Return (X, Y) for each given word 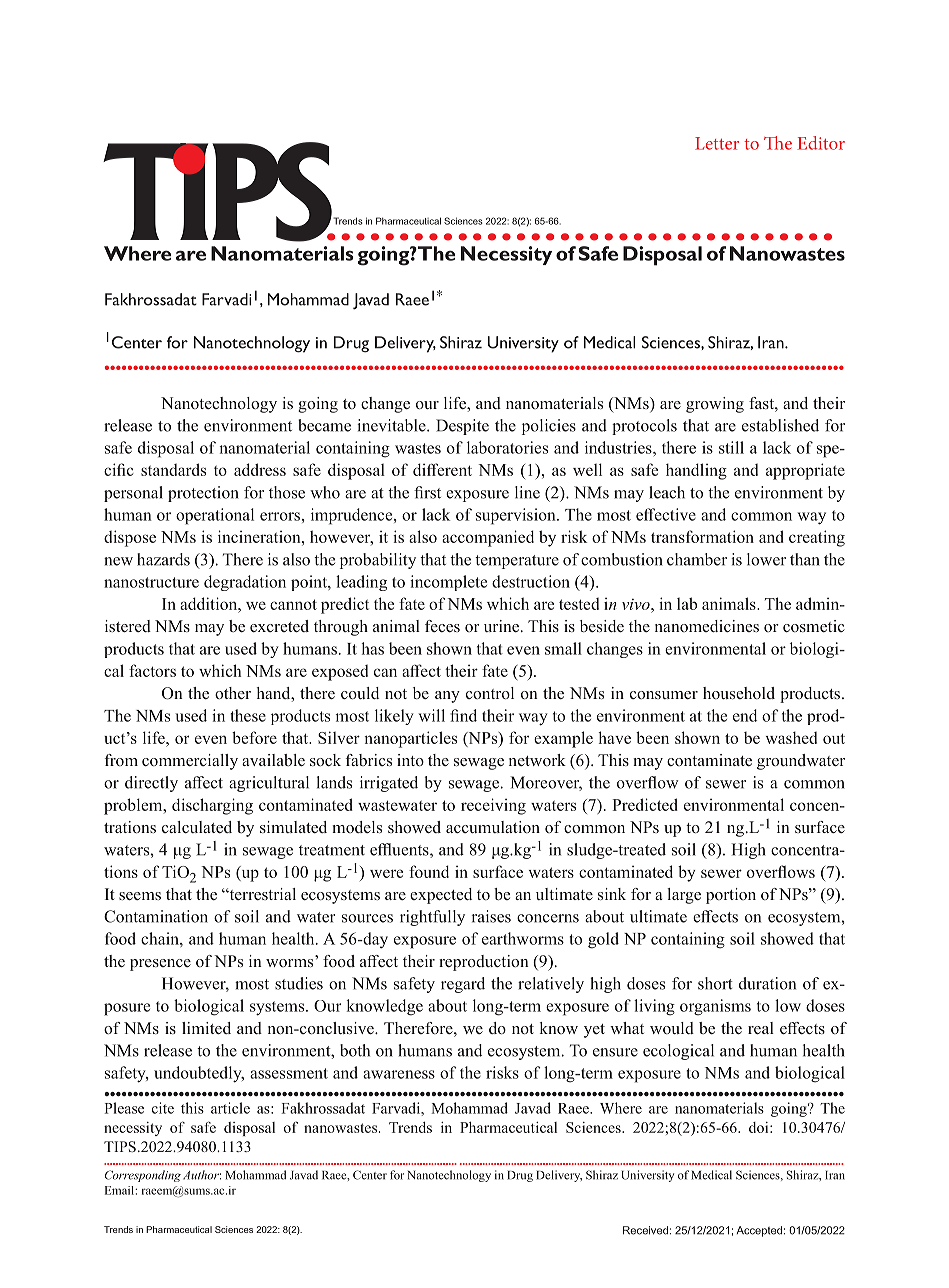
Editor (821, 143)
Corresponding (143, 1176)
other (233, 693)
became (324, 425)
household (739, 693)
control (490, 693)
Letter (717, 143)
